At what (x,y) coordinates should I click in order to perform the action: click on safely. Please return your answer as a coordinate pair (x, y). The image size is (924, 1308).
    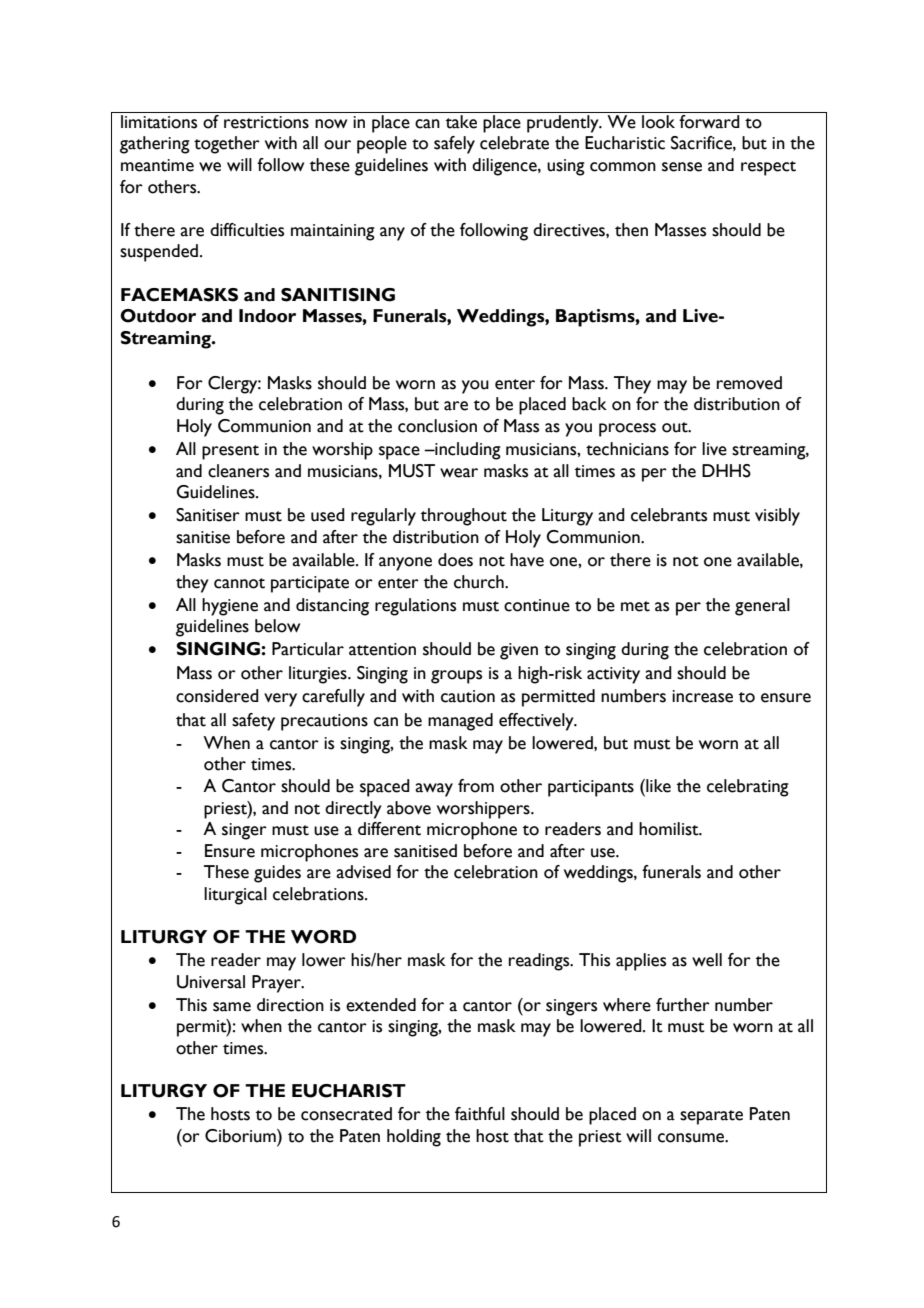
    Looking at the image, I should click on (454, 145).
